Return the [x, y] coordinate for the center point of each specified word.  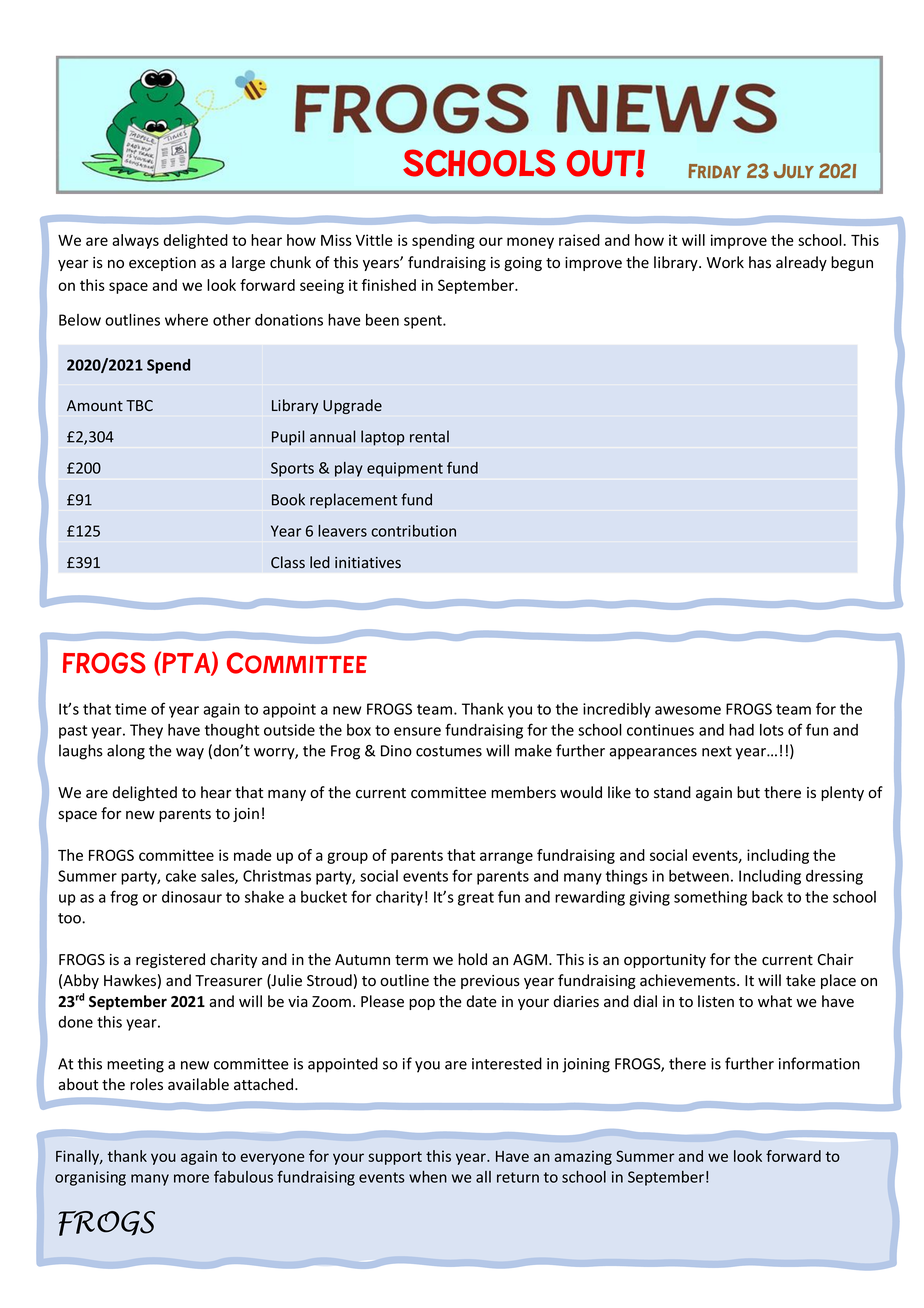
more [191, 1178]
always [135, 241]
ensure [417, 731]
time [131, 709]
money [530, 243]
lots [772, 730]
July [794, 171]
